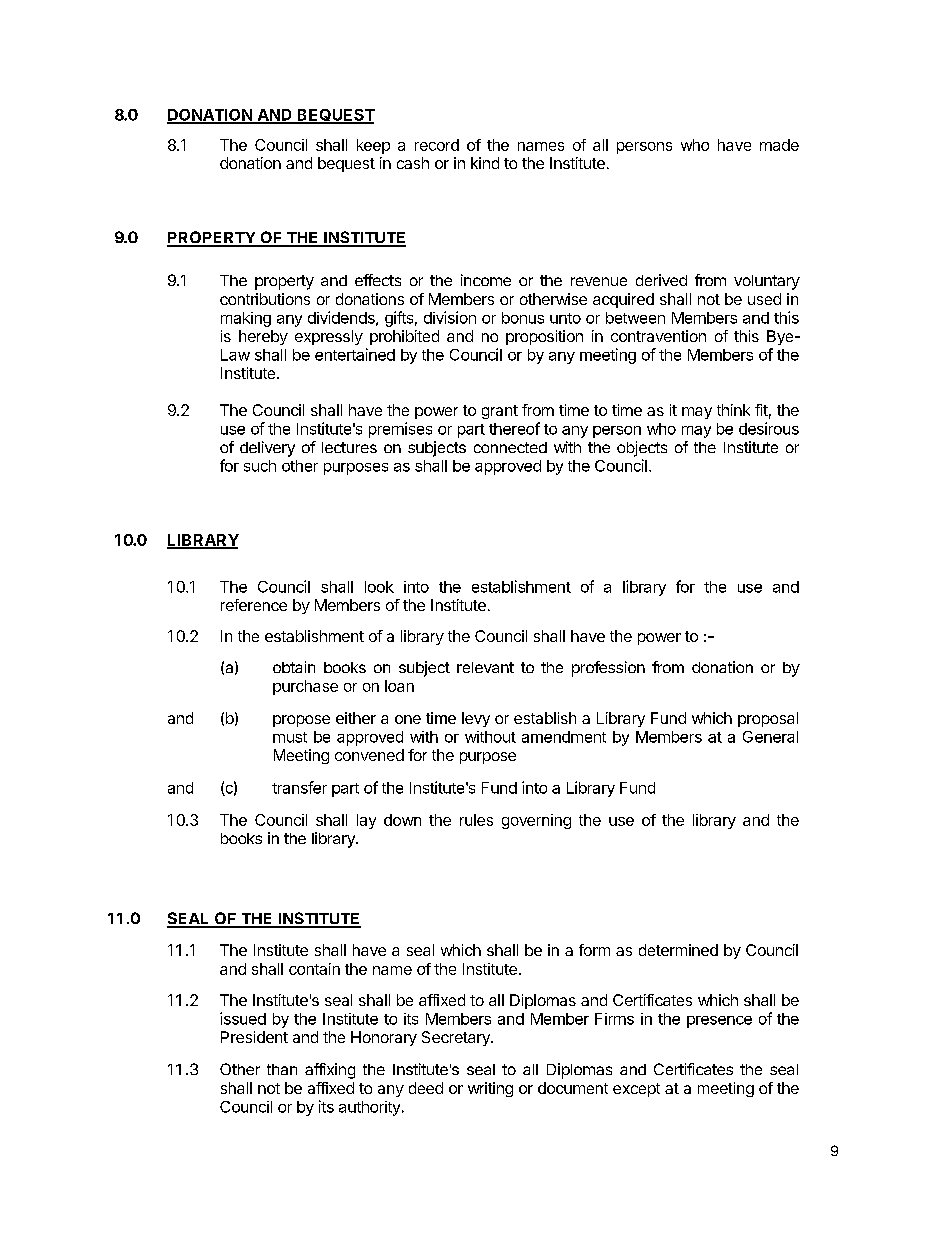 This screenshot has width=952, height=1233. I want to click on proposal, so click(768, 719).
